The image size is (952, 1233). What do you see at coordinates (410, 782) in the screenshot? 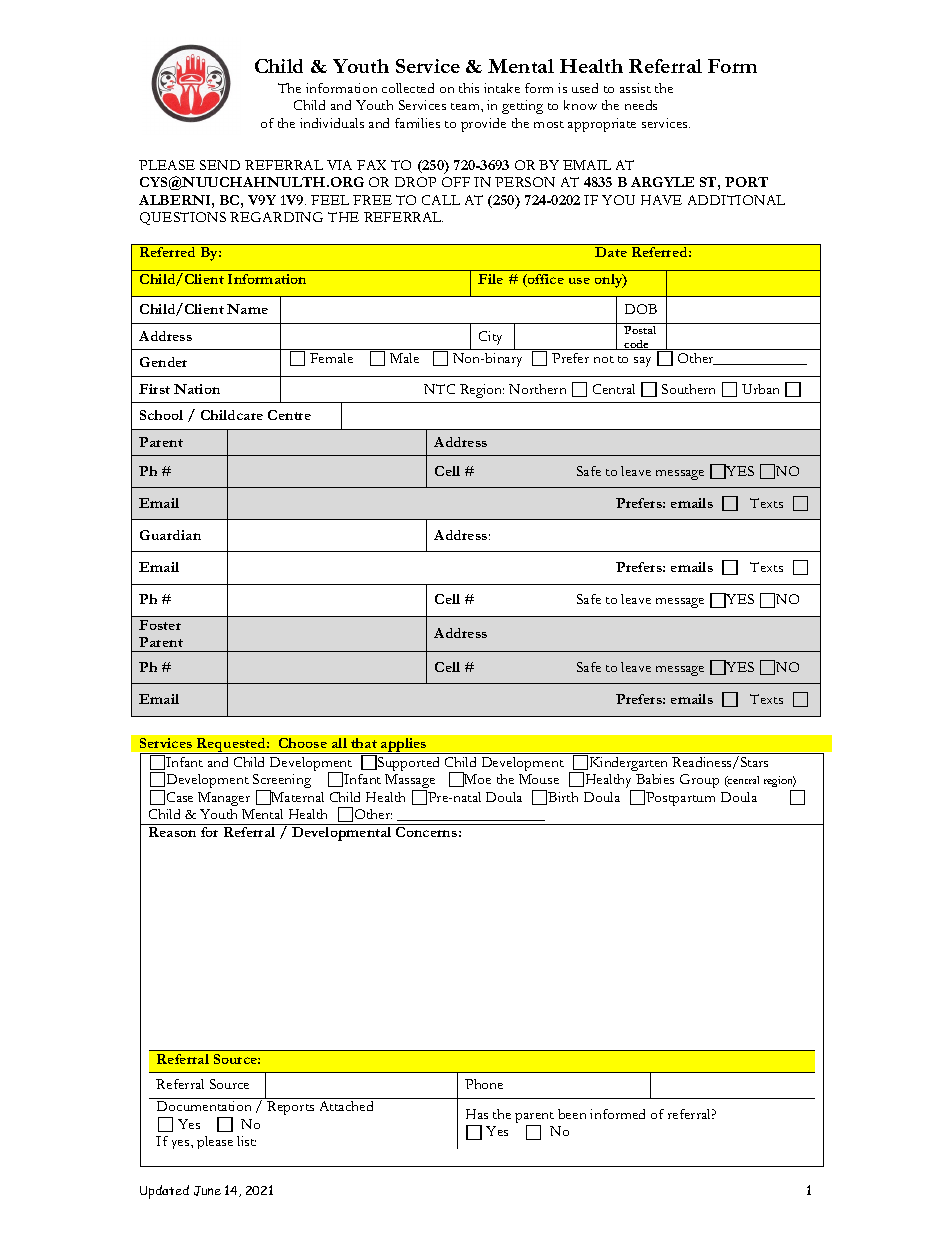
I see `Massage` at bounding box center [410, 782].
